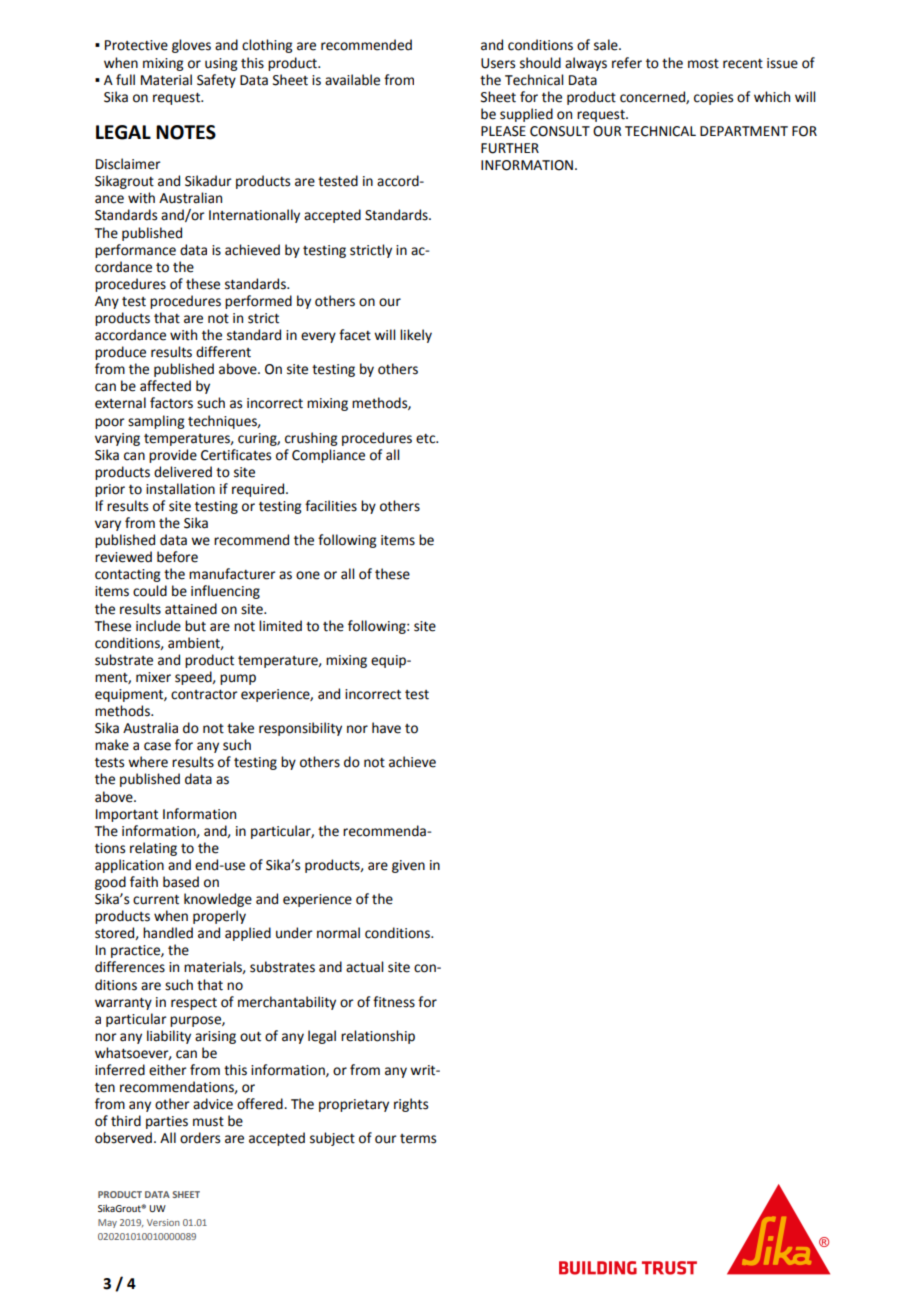 The height and width of the page is (1308, 924). I want to click on properly, so click(219, 917).
